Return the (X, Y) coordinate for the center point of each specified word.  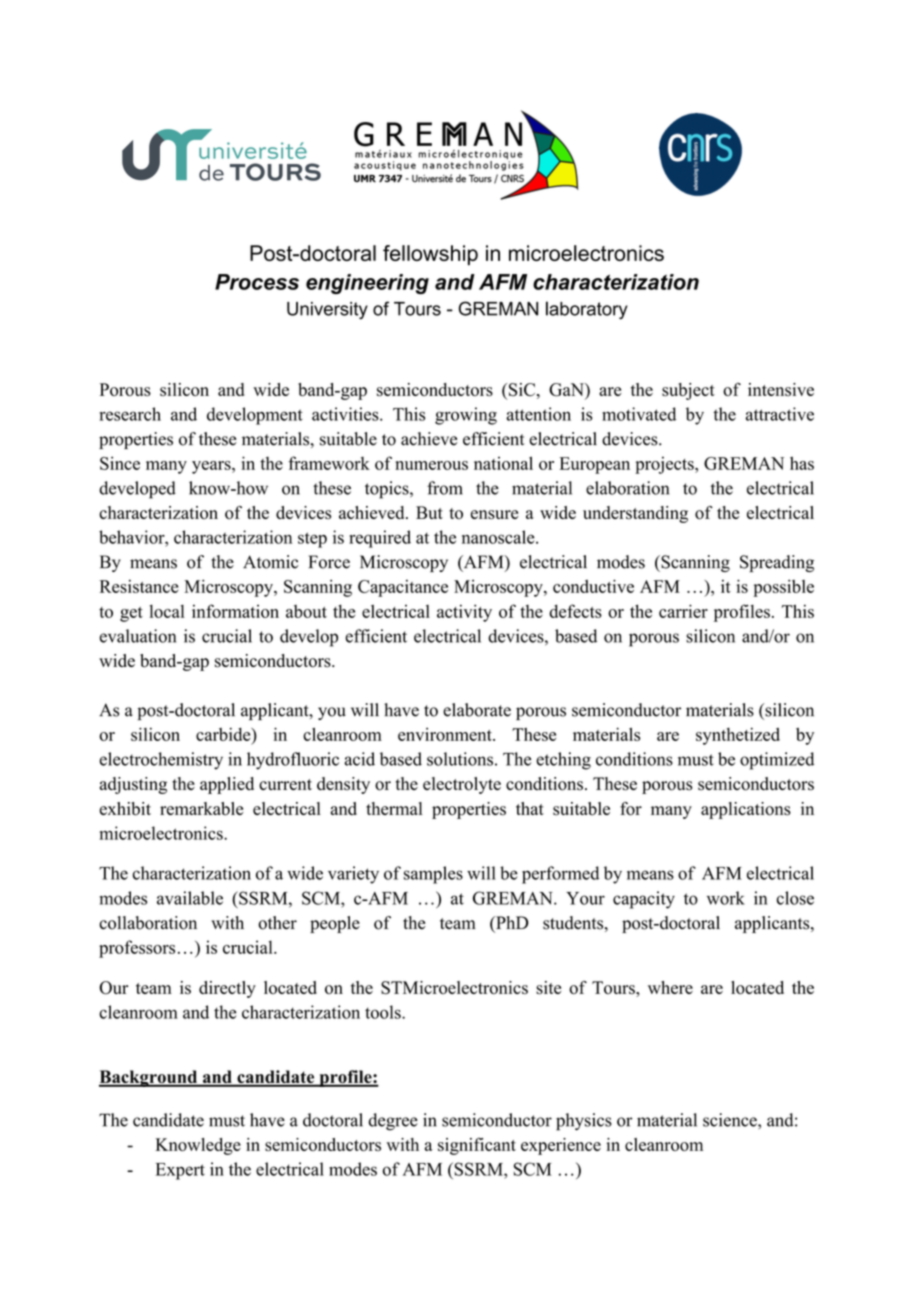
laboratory (587, 310)
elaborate (477, 710)
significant (477, 1146)
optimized (777, 761)
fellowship (430, 255)
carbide (224, 734)
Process (257, 282)
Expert (180, 1171)
